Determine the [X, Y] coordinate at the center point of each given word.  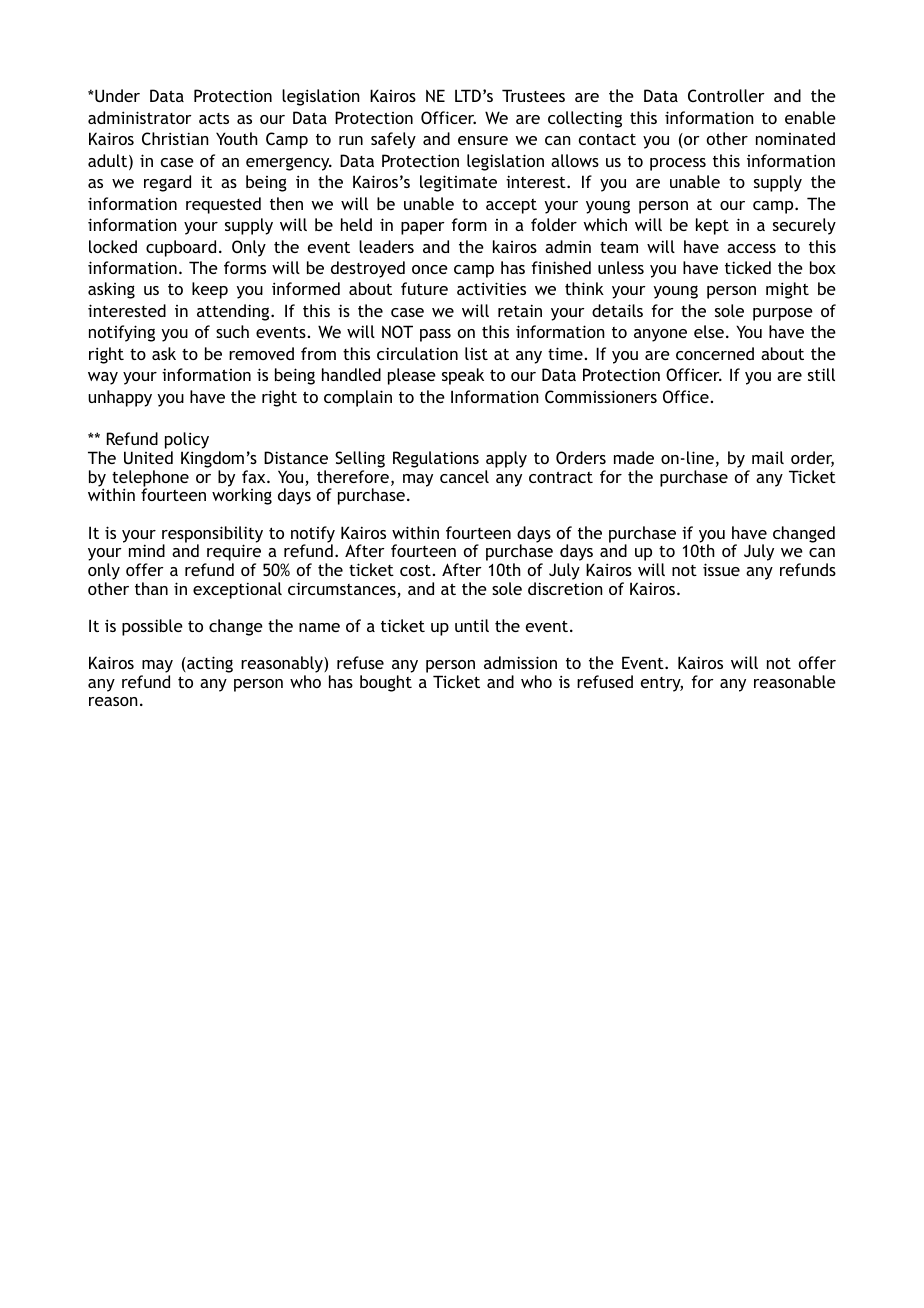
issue [721, 569]
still [821, 374]
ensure [483, 140]
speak [463, 376]
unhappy [120, 398]
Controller [726, 95]
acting [209, 664]
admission [520, 662]
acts [214, 118]
